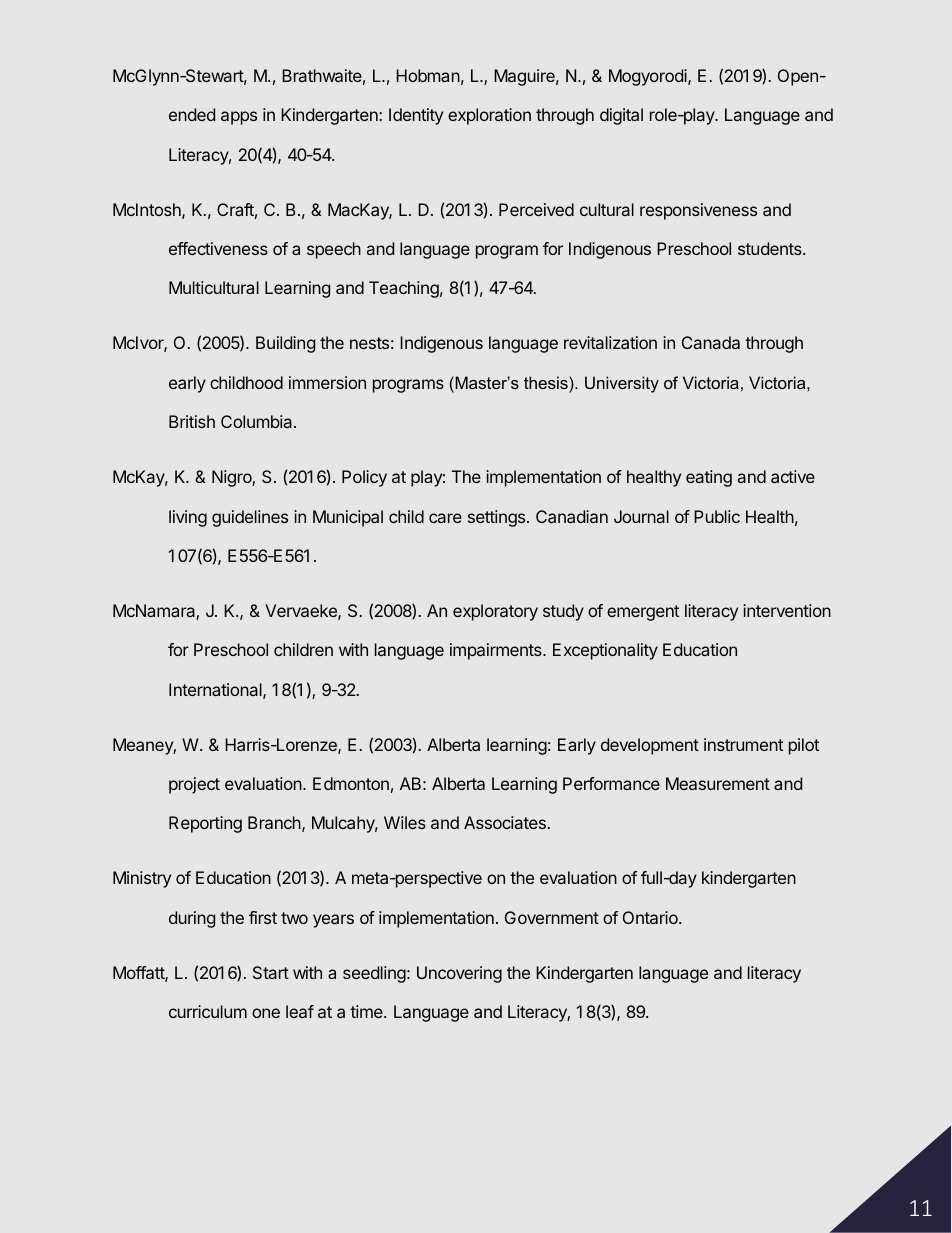  What do you see at coordinates (489, 116) in the page?
I see `exploration` at bounding box center [489, 116].
